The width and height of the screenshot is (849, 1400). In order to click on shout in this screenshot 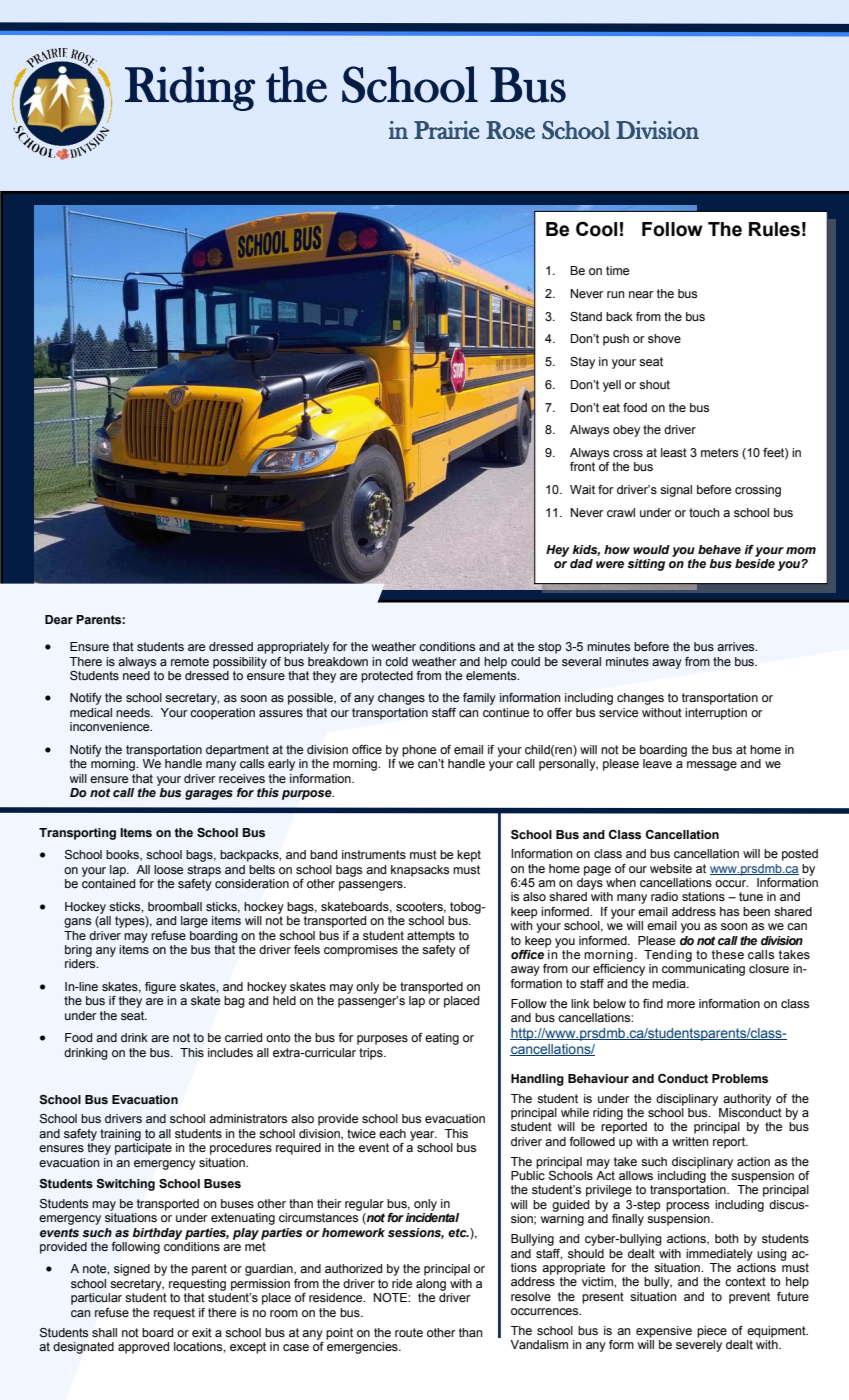, I will do `click(654, 385)`.
